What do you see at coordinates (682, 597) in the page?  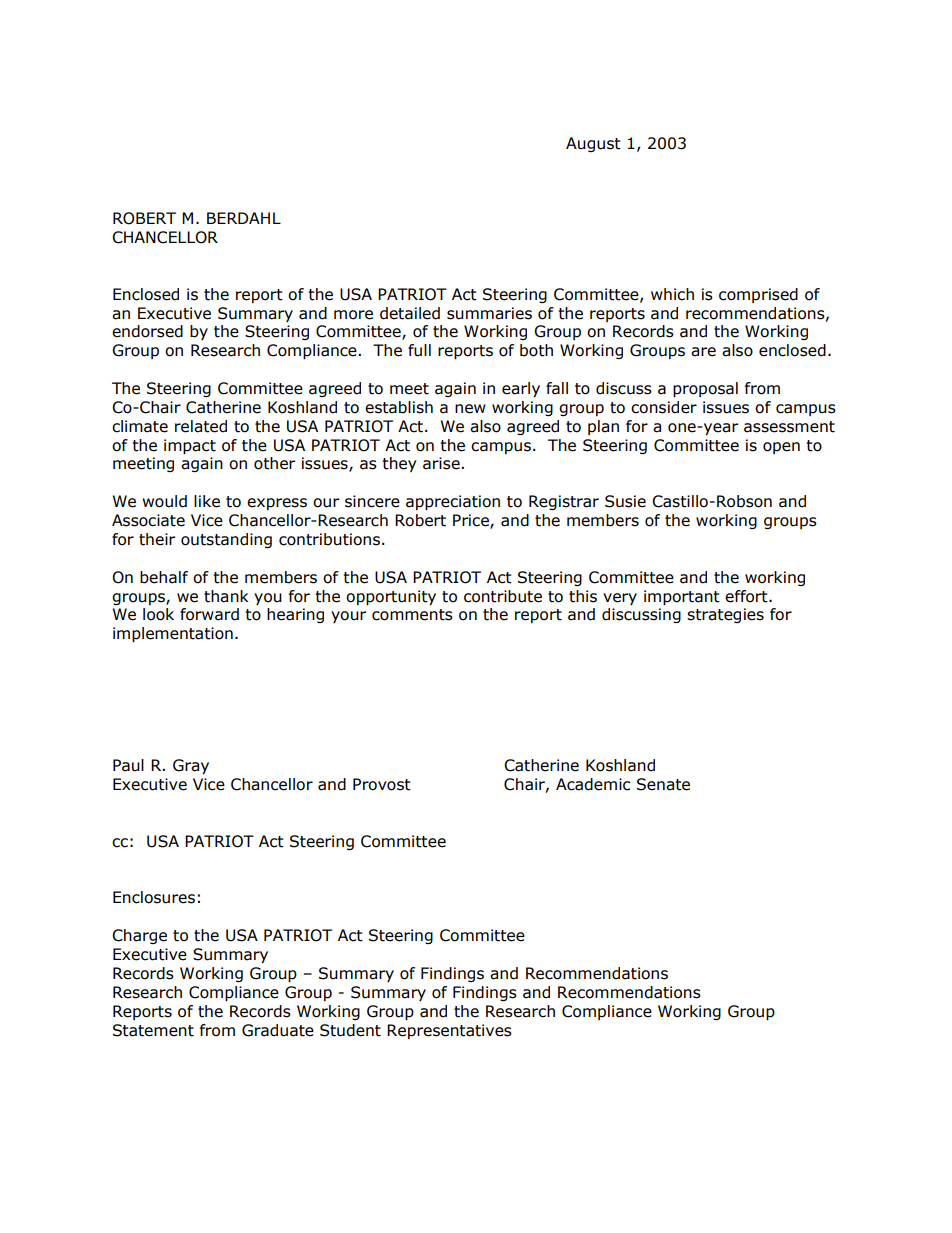 I see `important` at bounding box center [682, 597].
